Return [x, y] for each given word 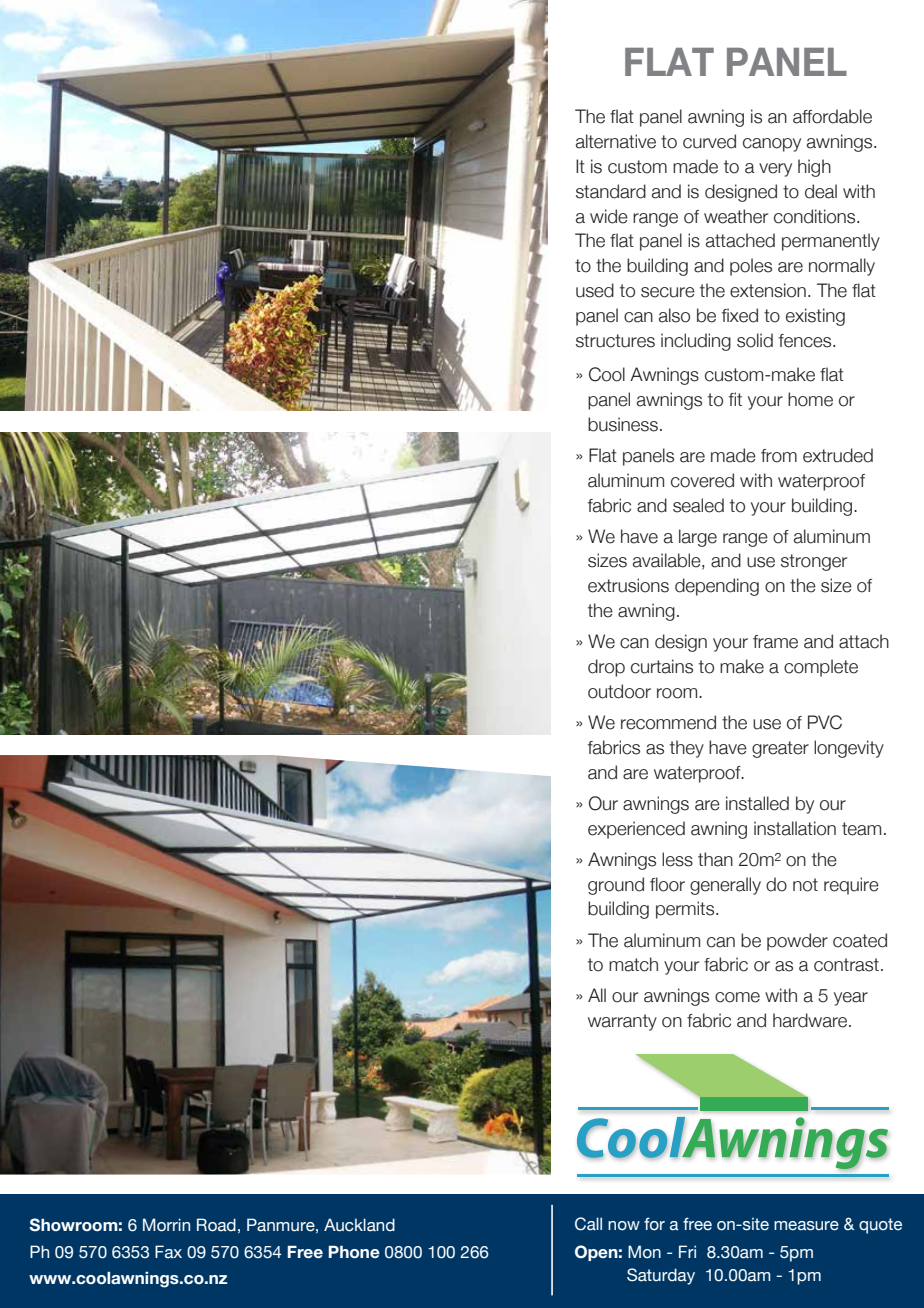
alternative [616, 141]
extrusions [628, 585]
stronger [814, 562]
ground [616, 886]
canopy [772, 145]
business [623, 424]
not [805, 885]
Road [216, 1225]
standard [611, 191]
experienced [636, 830]
